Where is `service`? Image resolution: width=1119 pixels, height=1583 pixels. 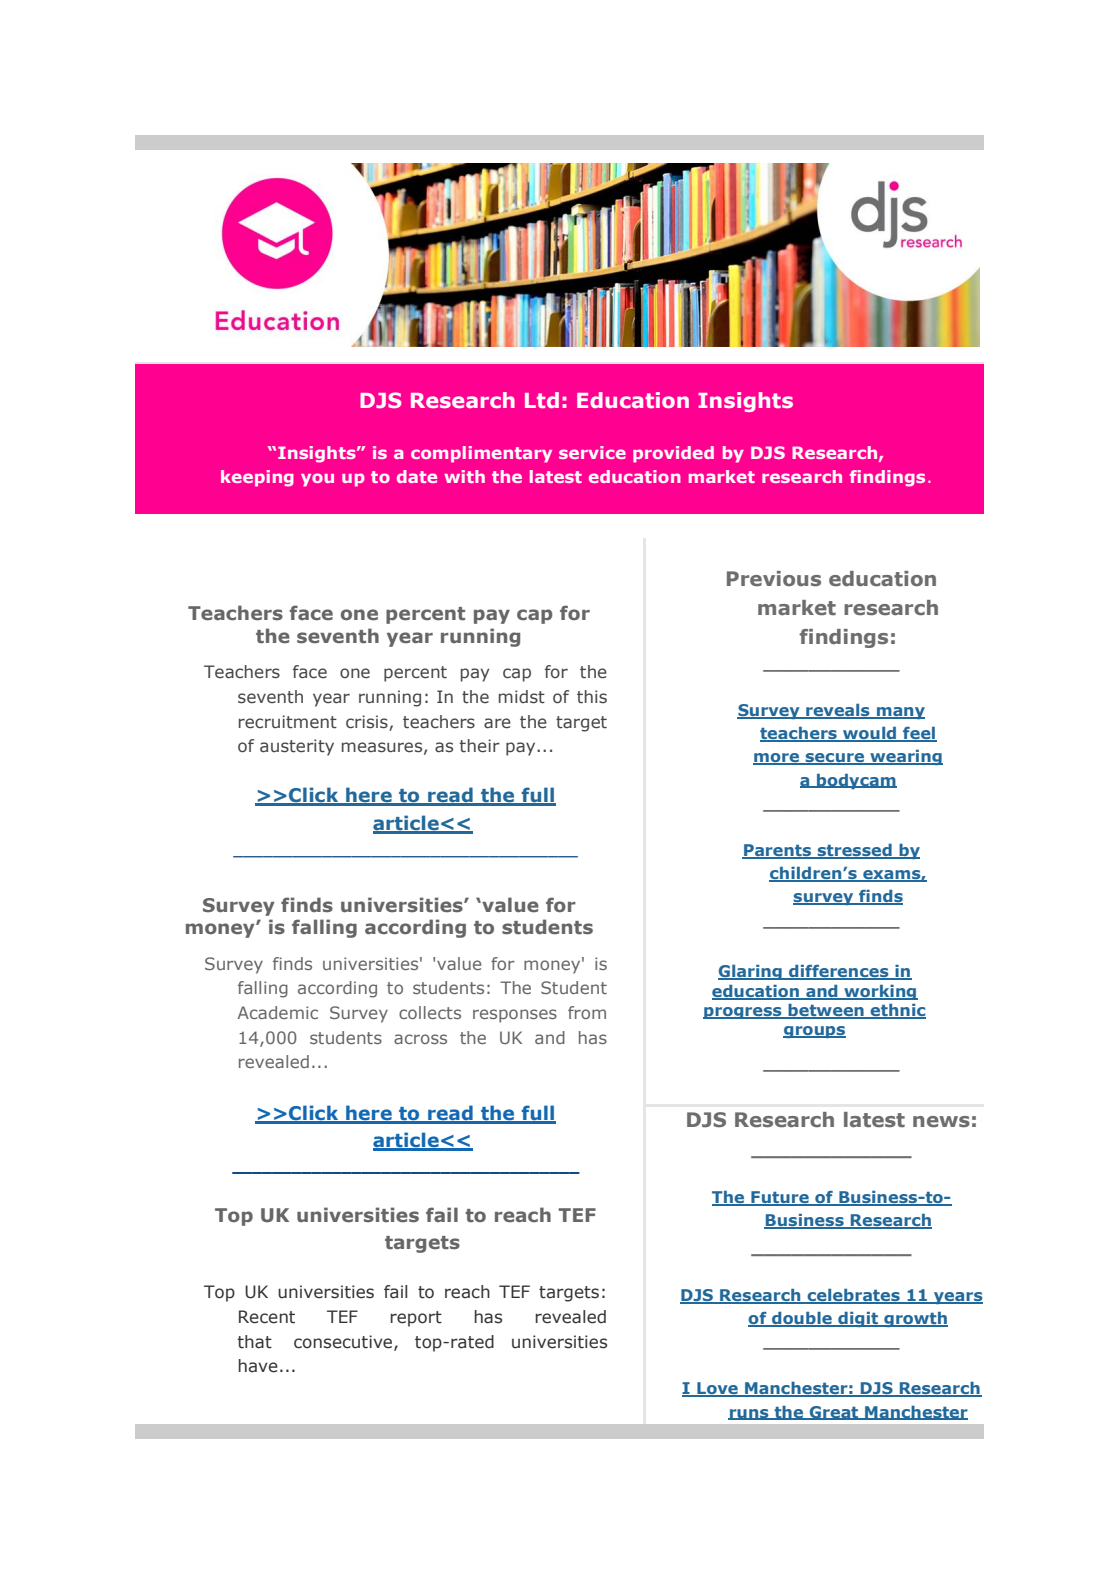
service is located at coordinates (592, 452).
